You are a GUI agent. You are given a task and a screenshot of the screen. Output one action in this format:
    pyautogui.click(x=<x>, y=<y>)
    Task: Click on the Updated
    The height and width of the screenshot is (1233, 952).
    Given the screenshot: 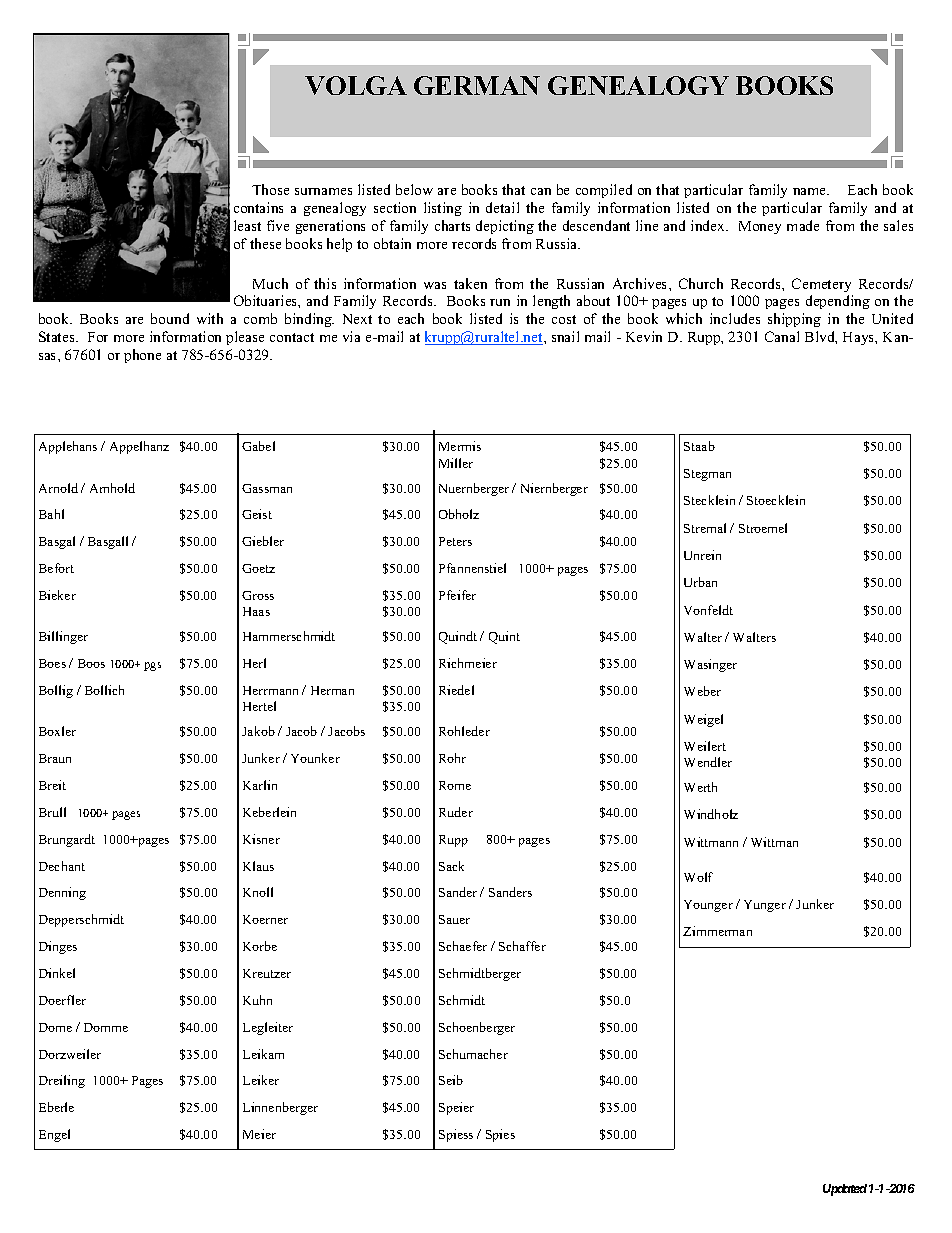 What is the action you would take?
    pyautogui.click(x=845, y=1190)
